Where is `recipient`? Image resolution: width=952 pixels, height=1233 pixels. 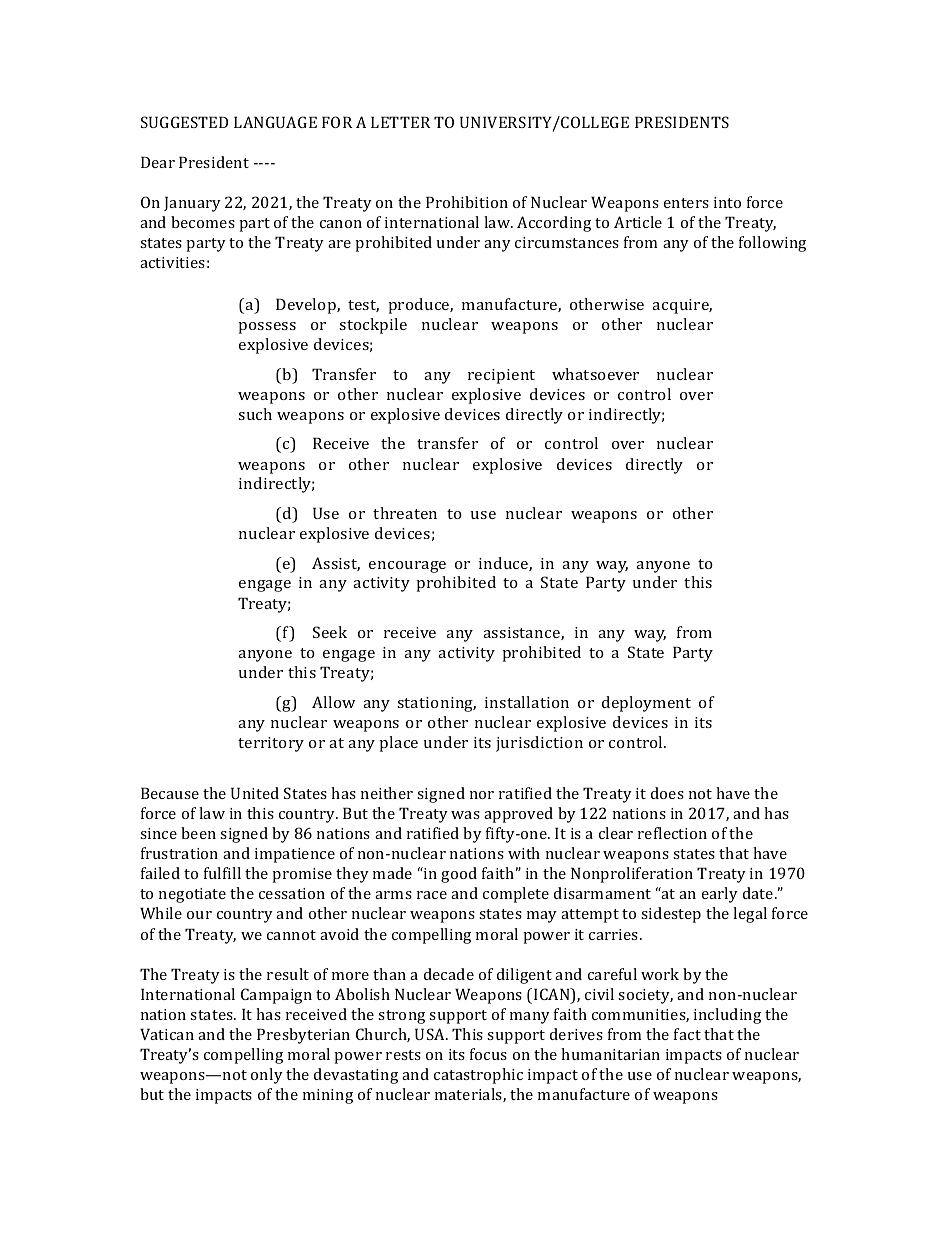 recipient is located at coordinates (501, 376).
